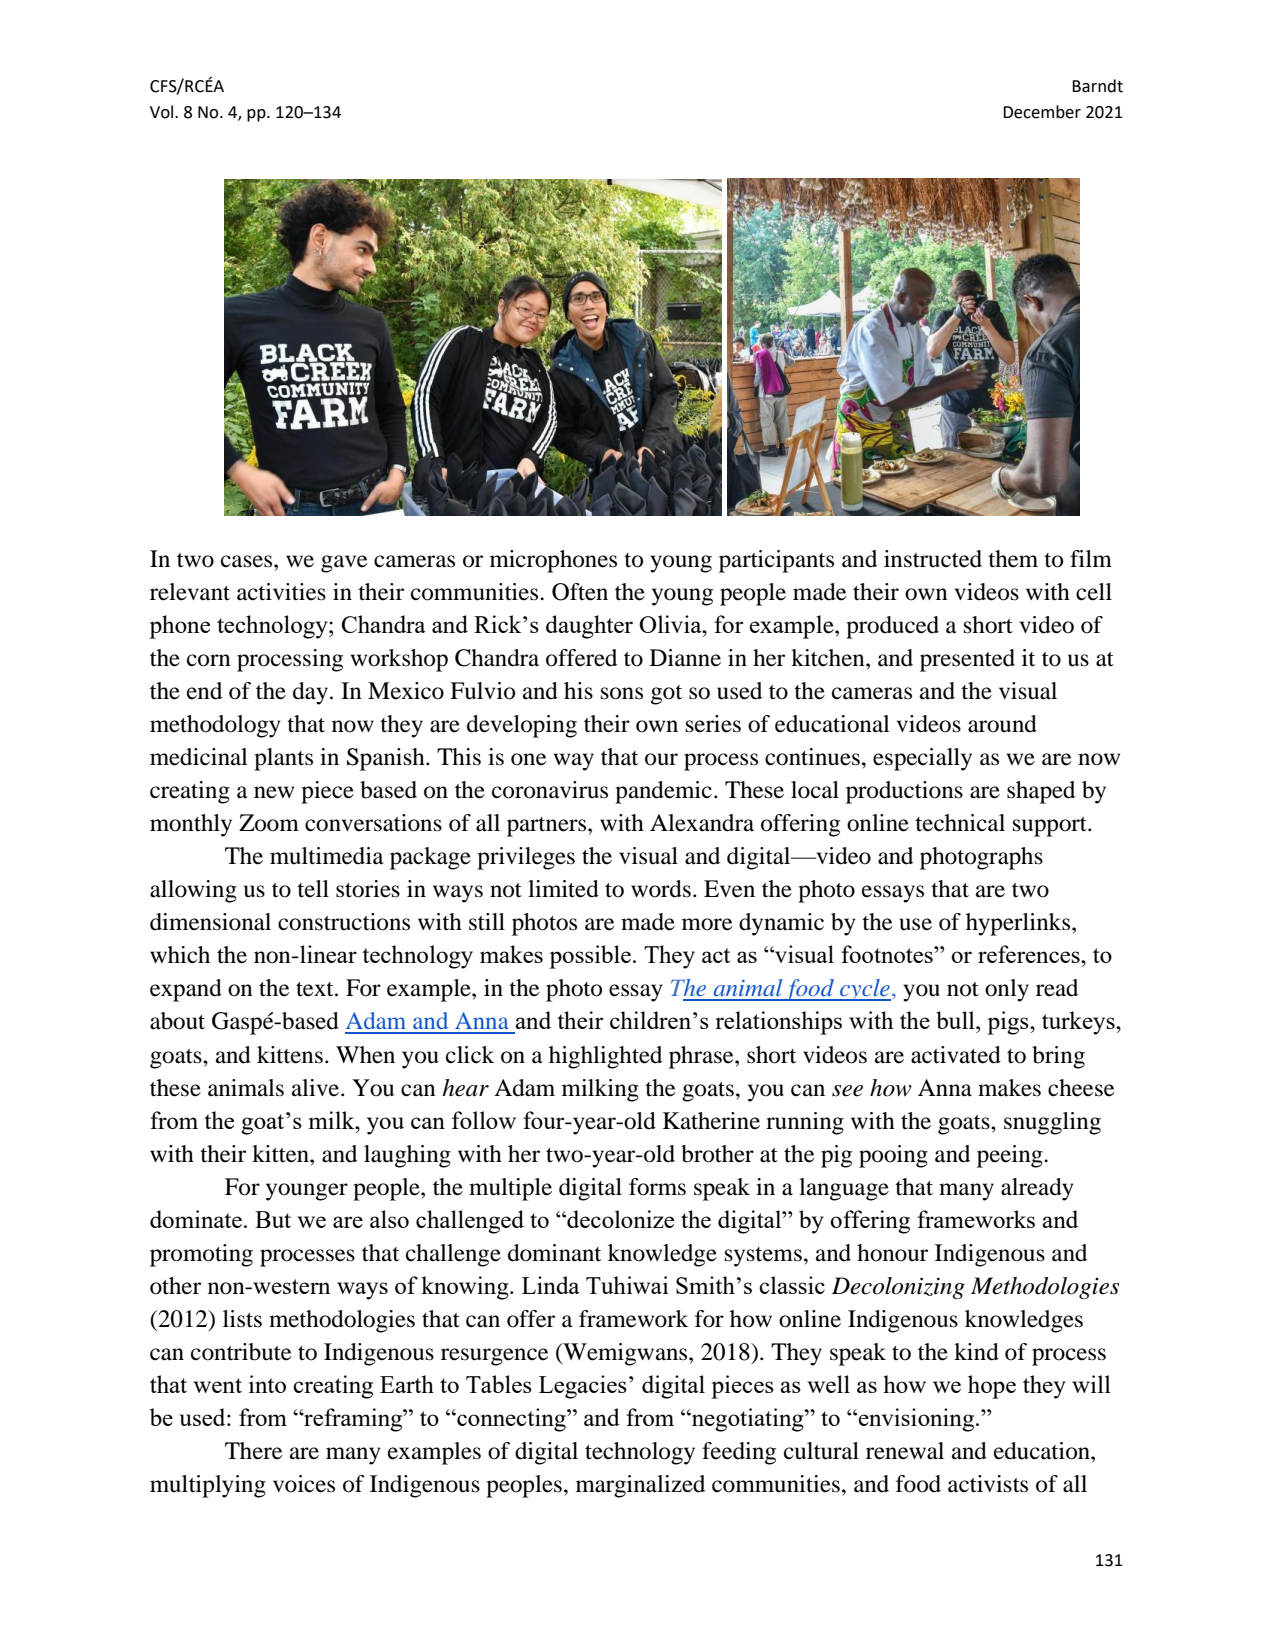  Describe the element at coordinates (248, 561) in the image. I see `cases` at that location.
